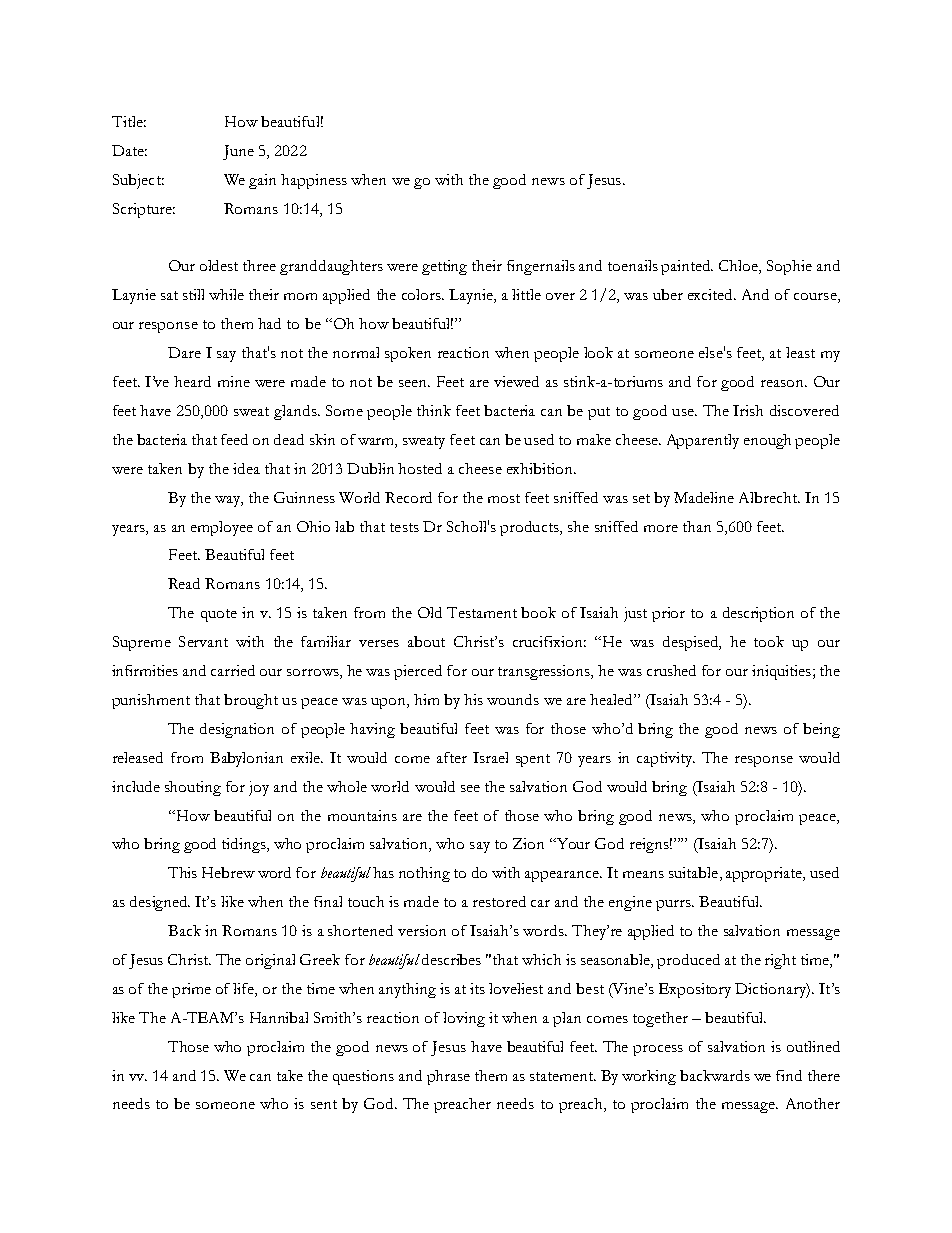 The width and height of the document is (952, 1233). Describe the element at coordinates (482, 612) in the document. I see `Testament` at that location.
